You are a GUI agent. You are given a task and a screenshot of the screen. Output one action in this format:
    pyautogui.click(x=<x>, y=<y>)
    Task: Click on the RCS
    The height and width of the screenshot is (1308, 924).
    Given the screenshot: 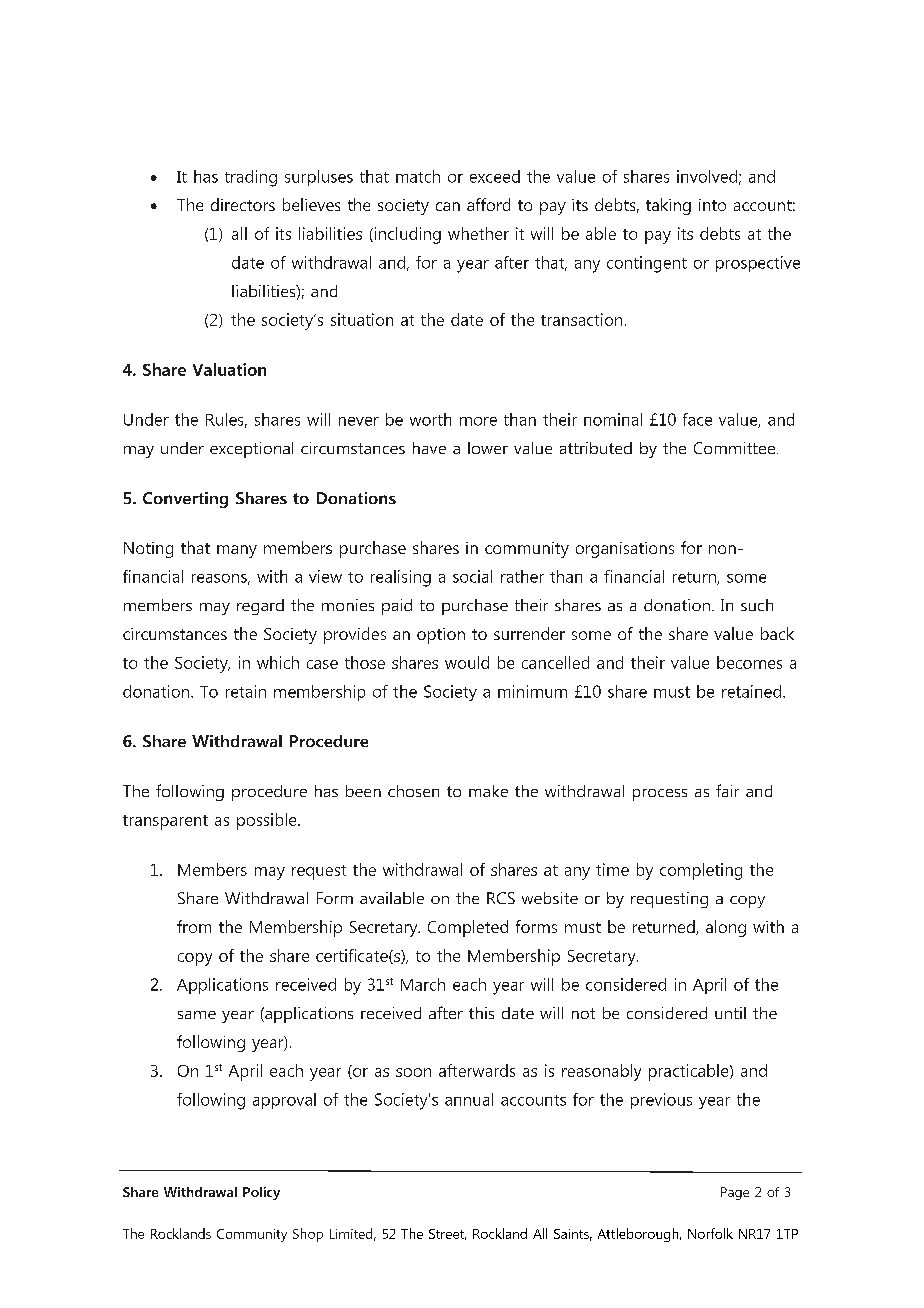 What is the action you would take?
    pyautogui.click(x=501, y=898)
